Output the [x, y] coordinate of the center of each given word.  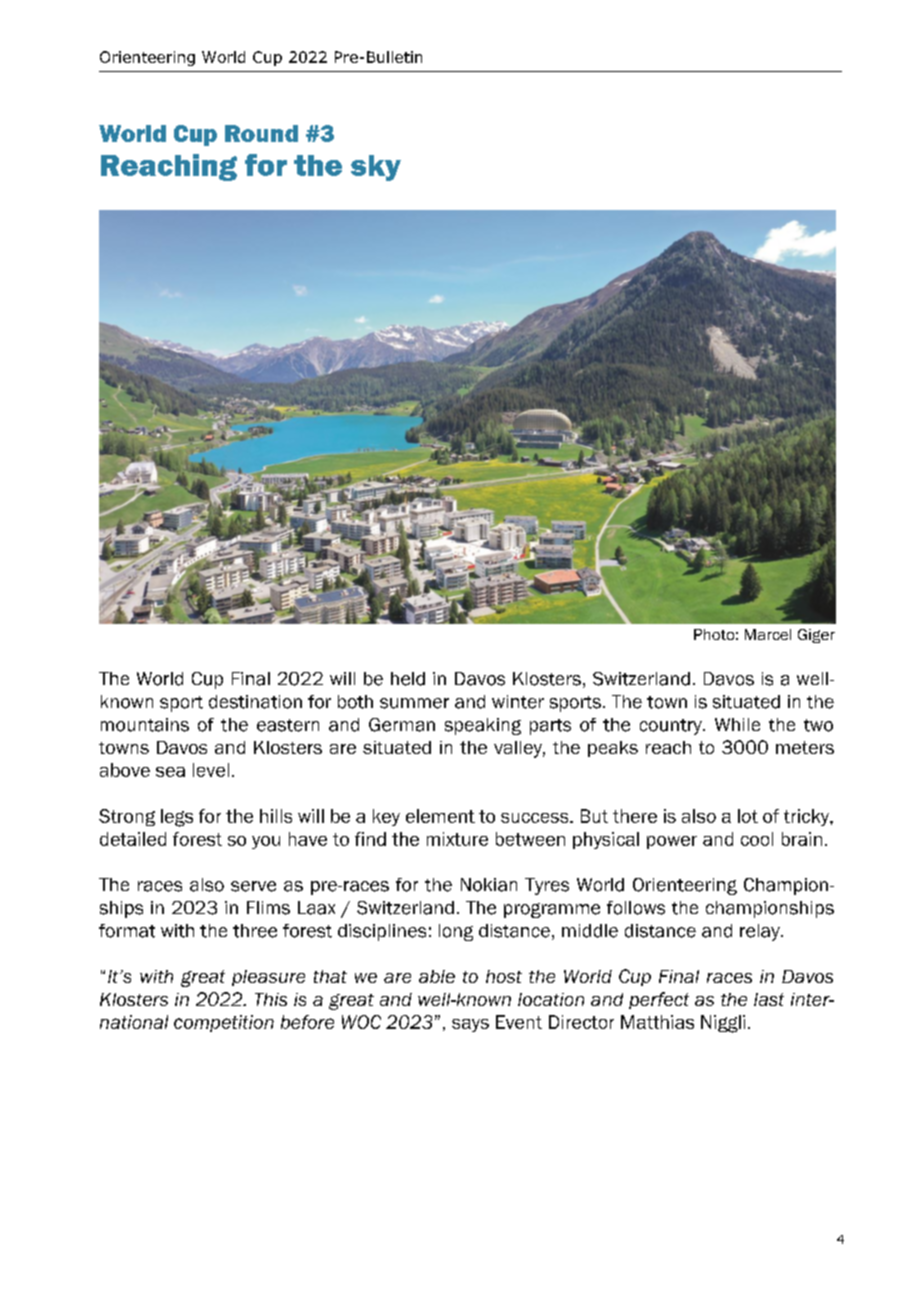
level [211, 770]
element [440, 816]
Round [261, 133]
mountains [145, 725]
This [271, 999]
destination [255, 702]
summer [414, 703]
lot [748, 816]
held [408, 679]
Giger [816, 636]
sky [376, 168]
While [737, 724]
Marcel [768, 634]
